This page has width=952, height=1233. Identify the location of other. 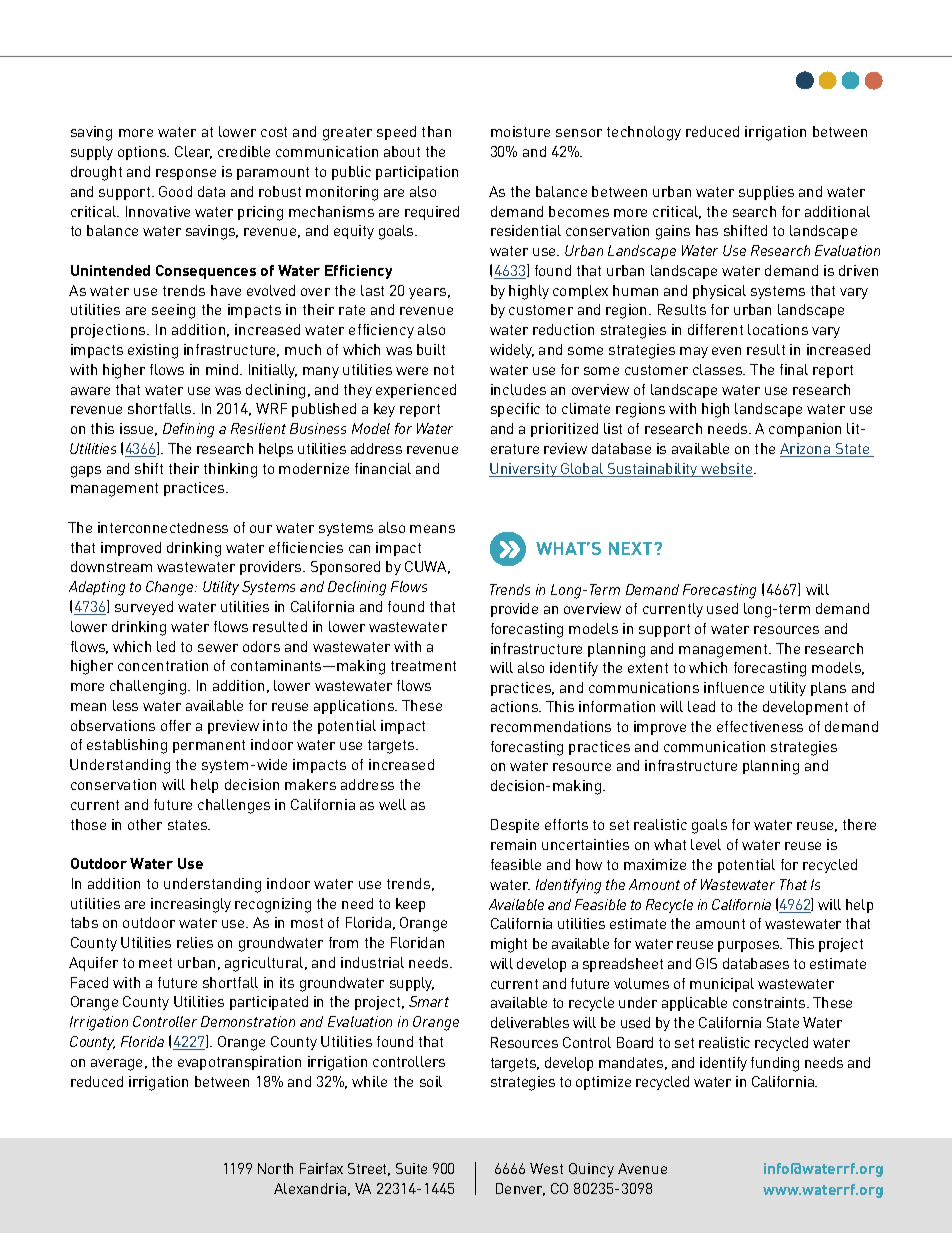
(145, 824).
